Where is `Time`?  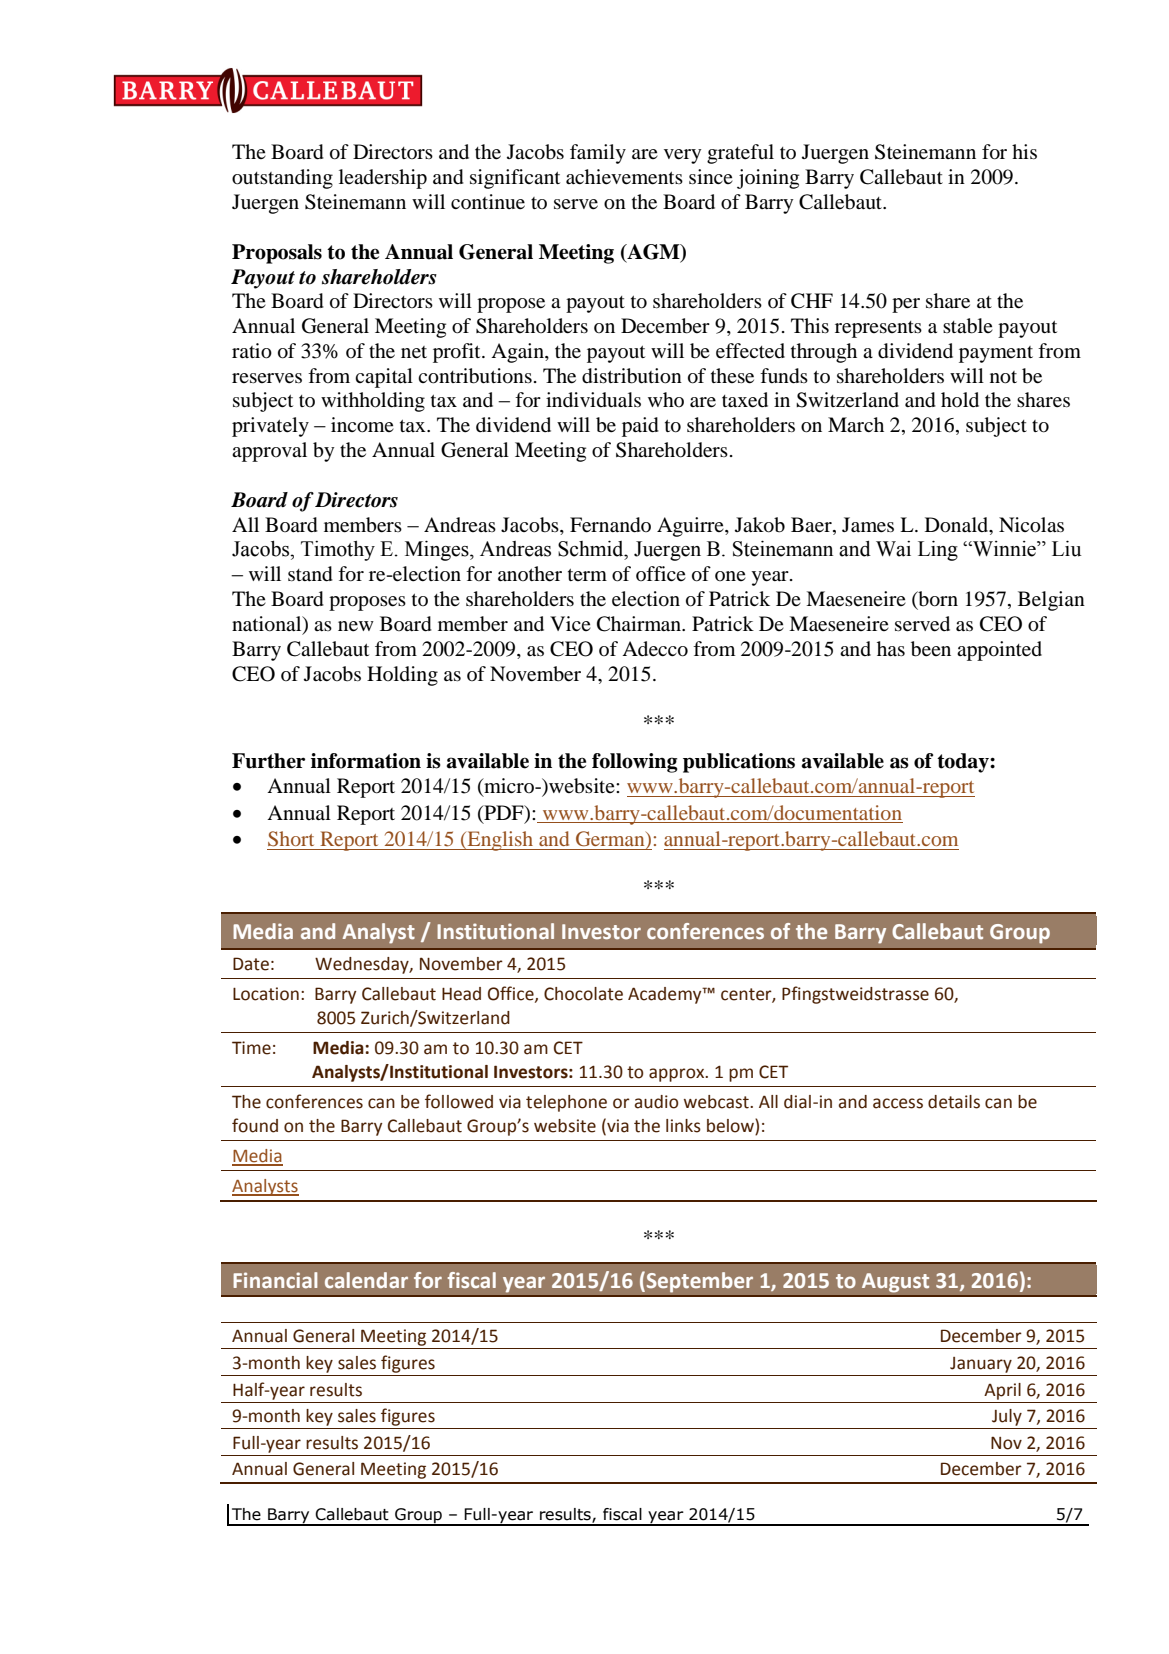
Time is located at coordinates (251, 1048).
